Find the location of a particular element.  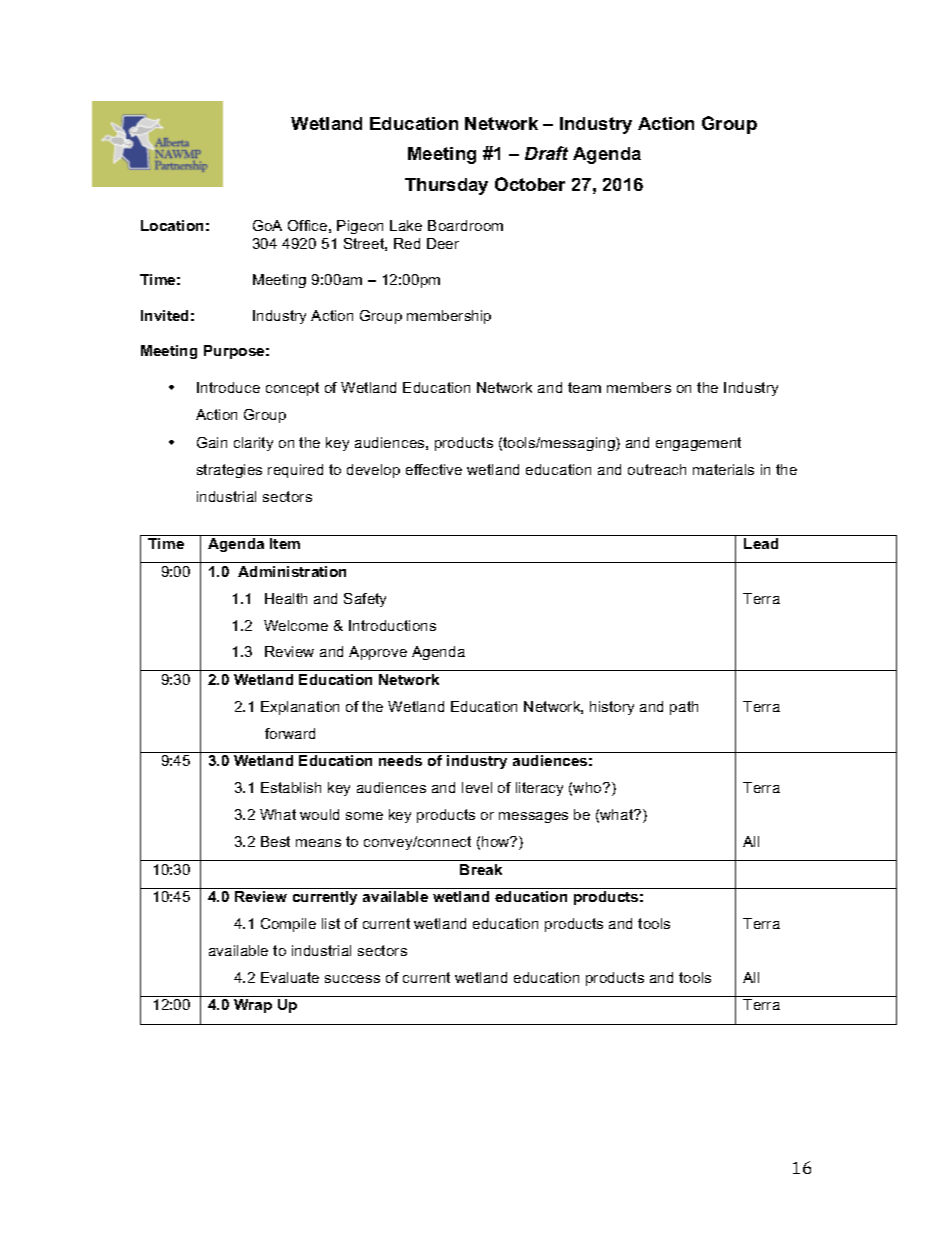

Administration is located at coordinates (292, 571).
